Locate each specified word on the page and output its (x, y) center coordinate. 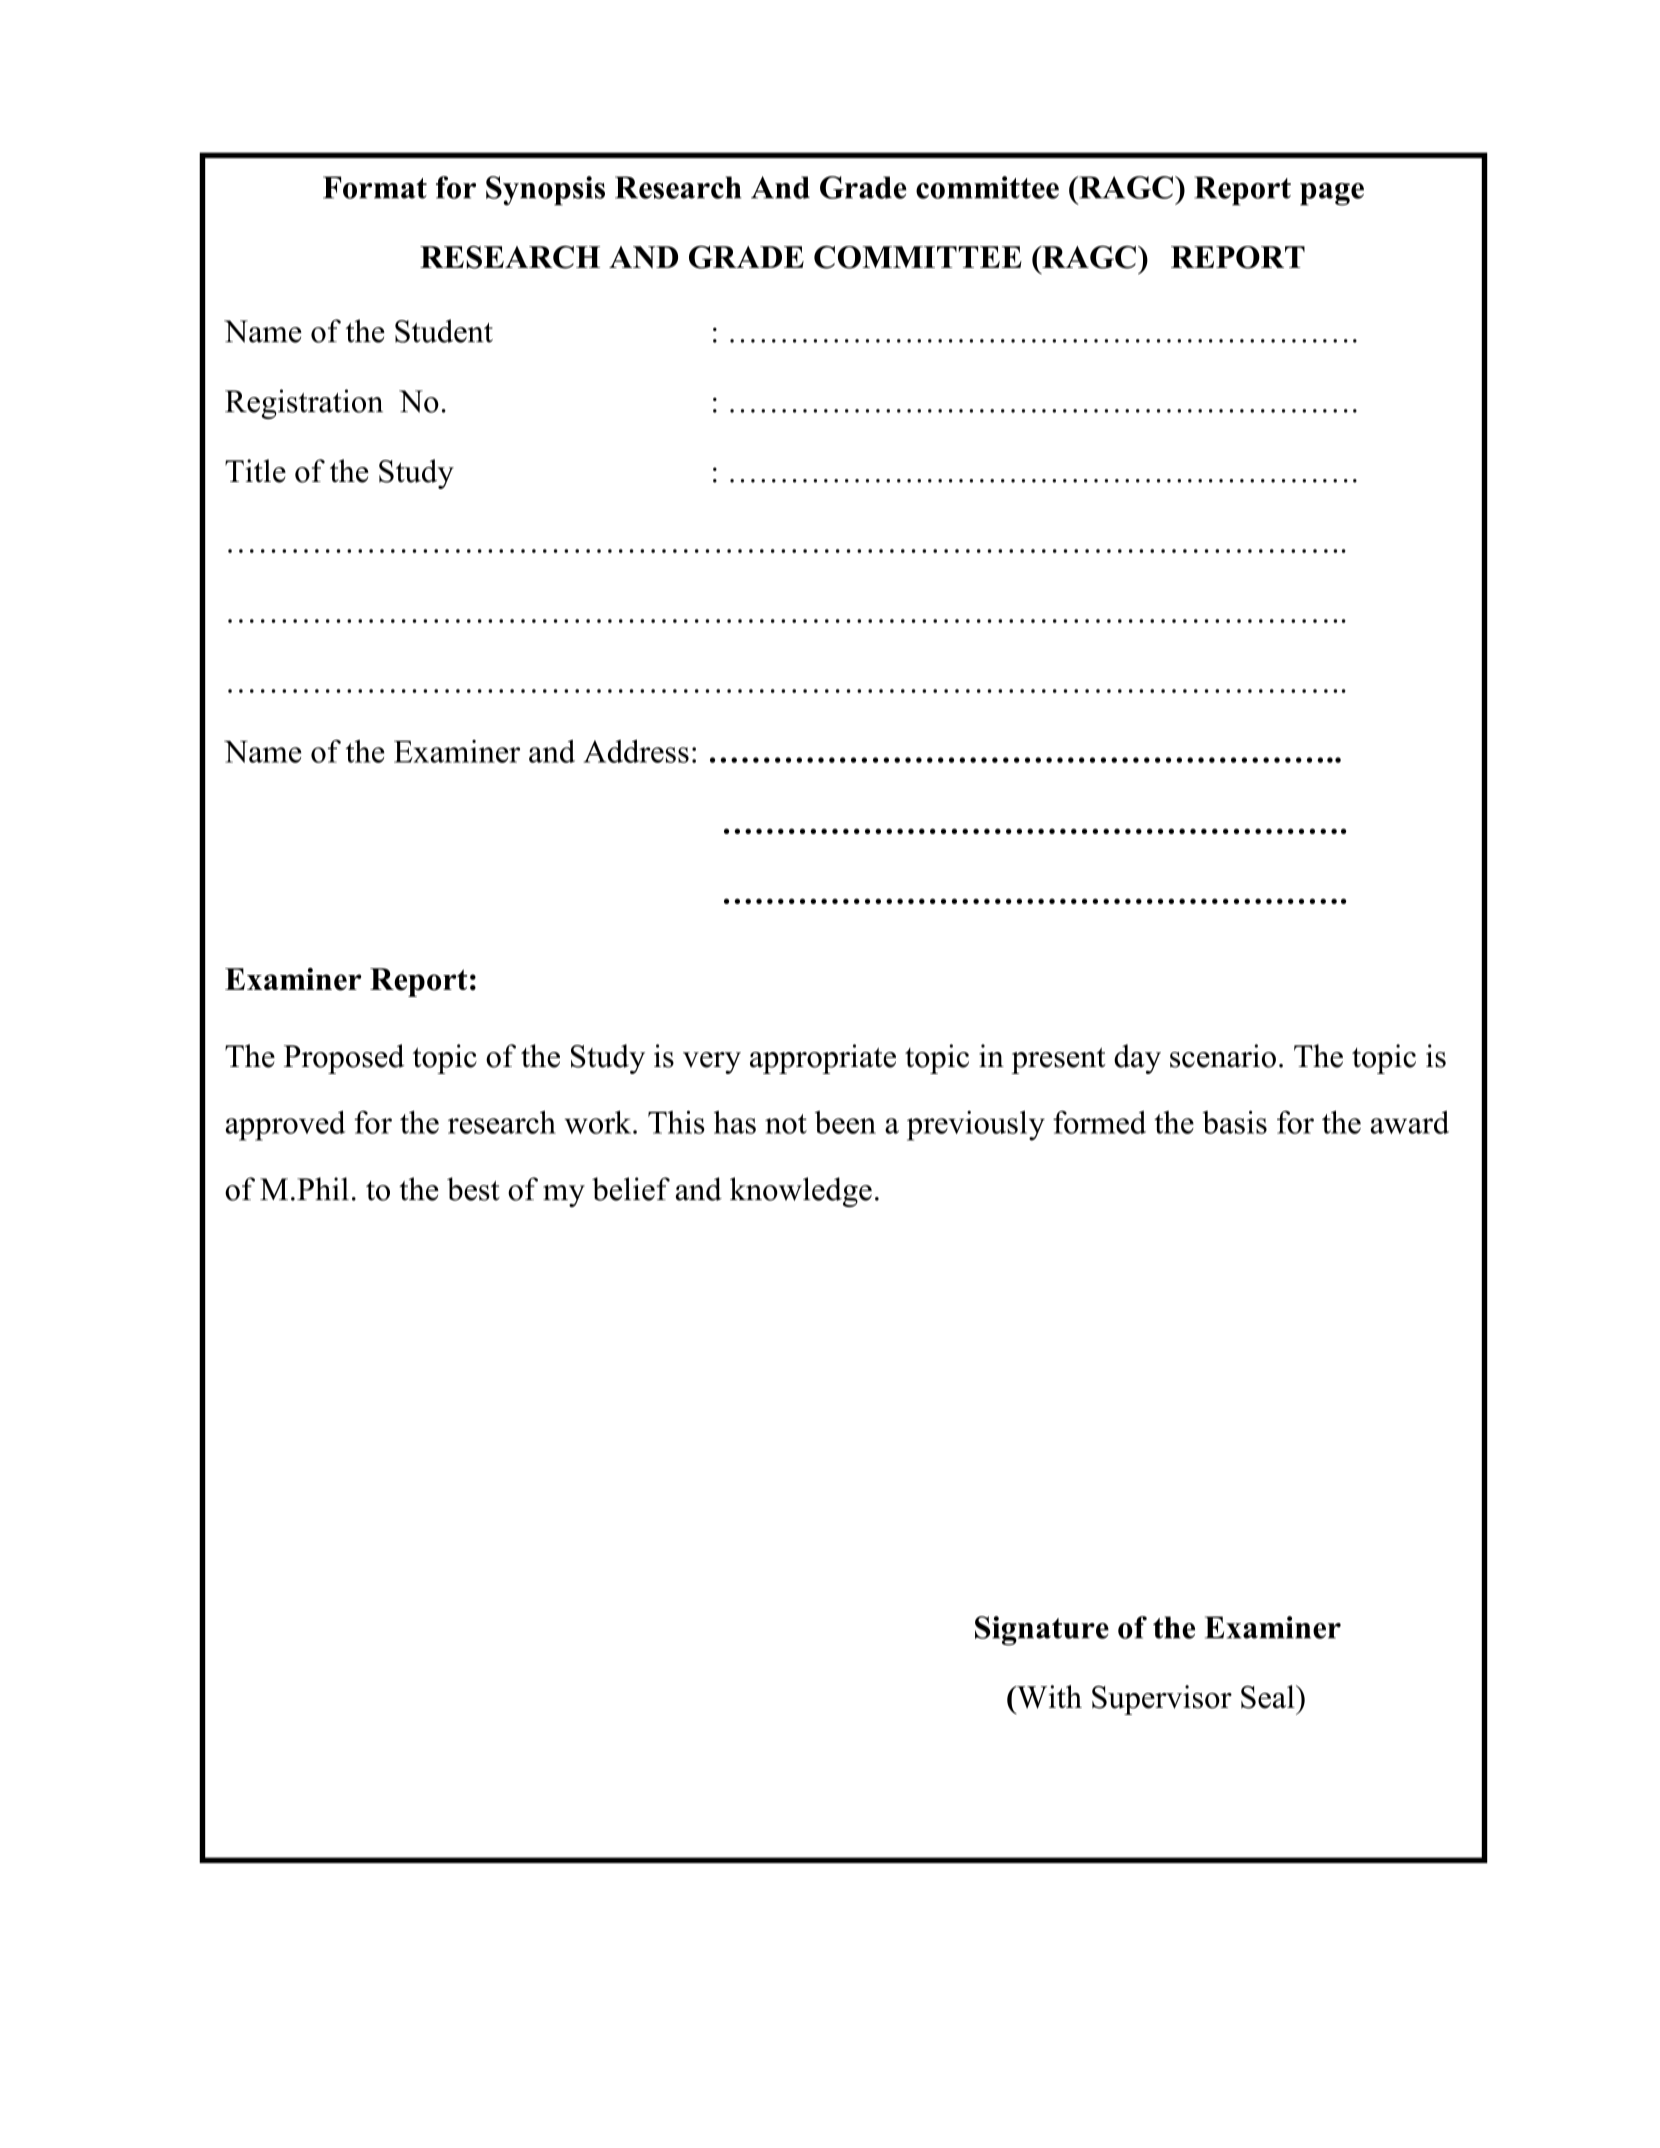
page (1332, 194)
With (1048, 1697)
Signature (1042, 1631)
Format (375, 187)
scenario (1223, 1056)
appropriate (823, 1059)
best (473, 1189)
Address (636, 751)
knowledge (801, 1192)
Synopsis (545, 191)
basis (1234, 1122)
